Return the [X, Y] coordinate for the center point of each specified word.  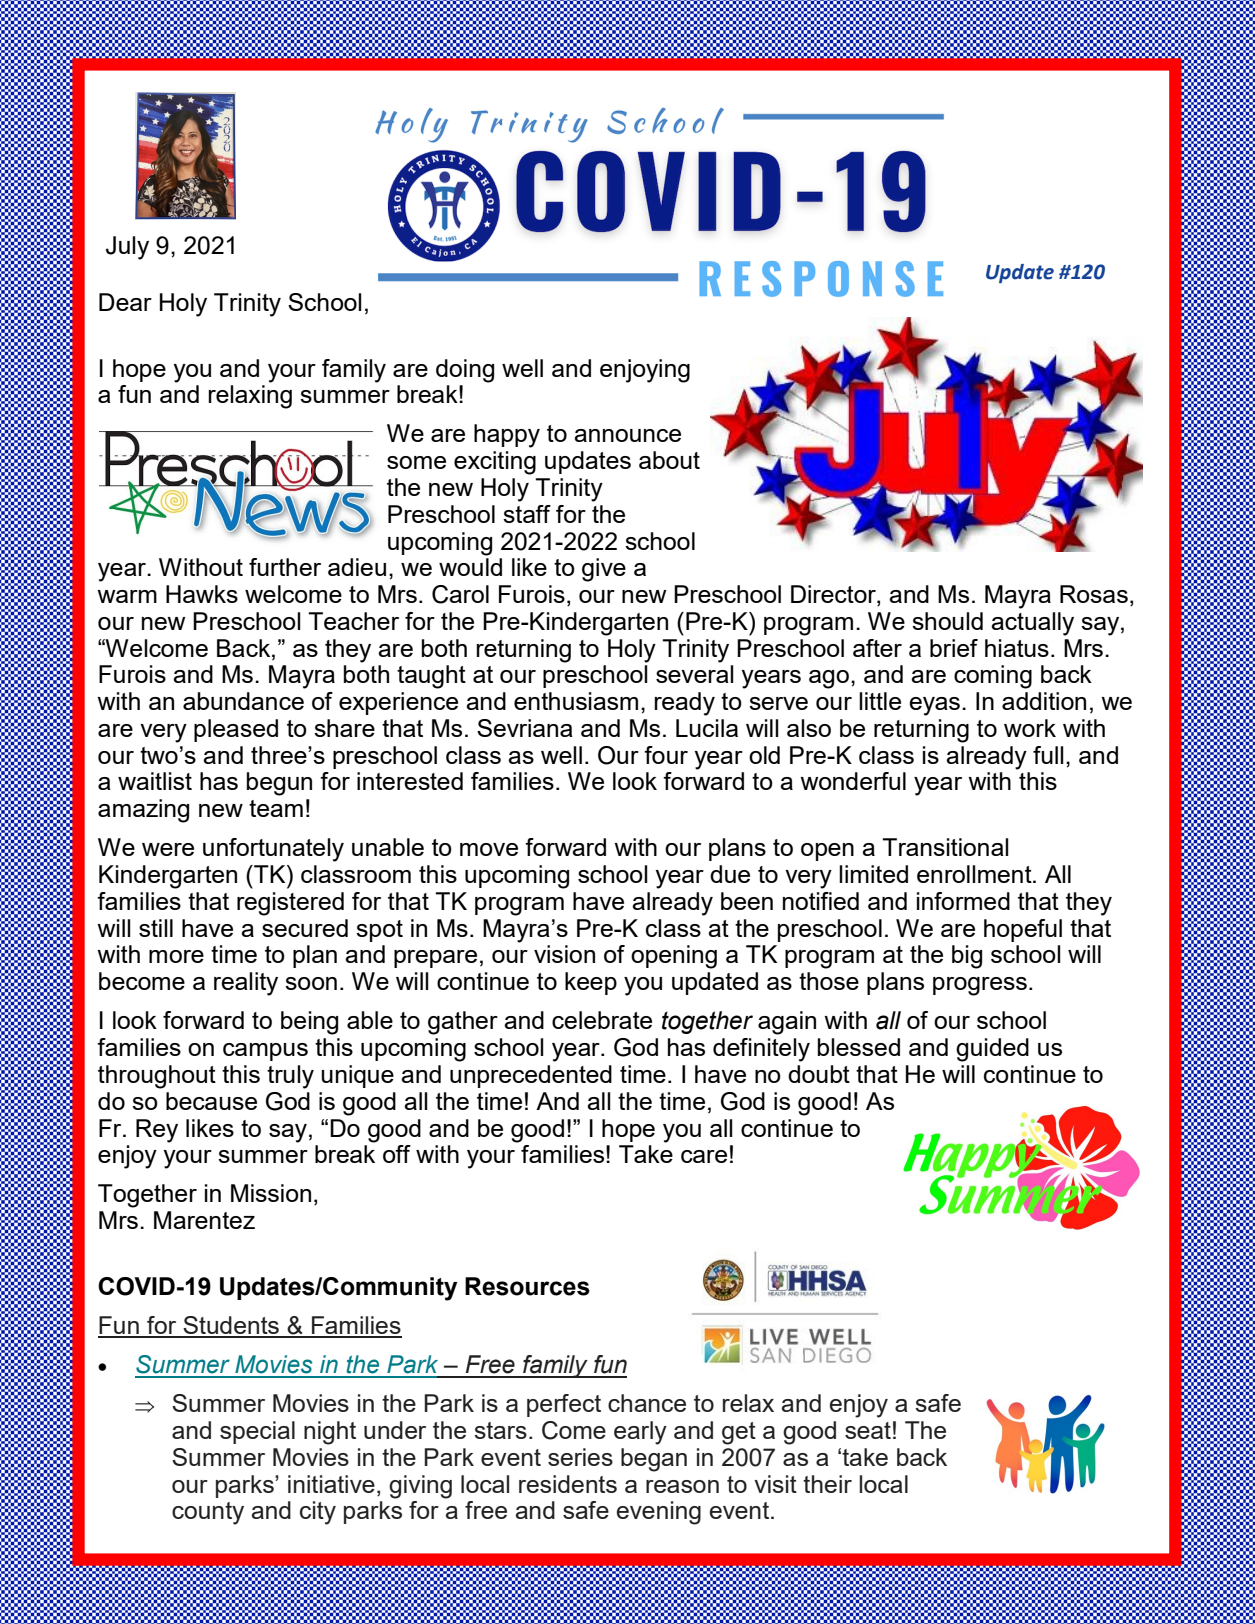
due [730, 874]
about [669, 460]
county [208, 1513]
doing [465, 371]
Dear [125, 302]
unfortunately [273, 850]
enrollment [975, 874]
